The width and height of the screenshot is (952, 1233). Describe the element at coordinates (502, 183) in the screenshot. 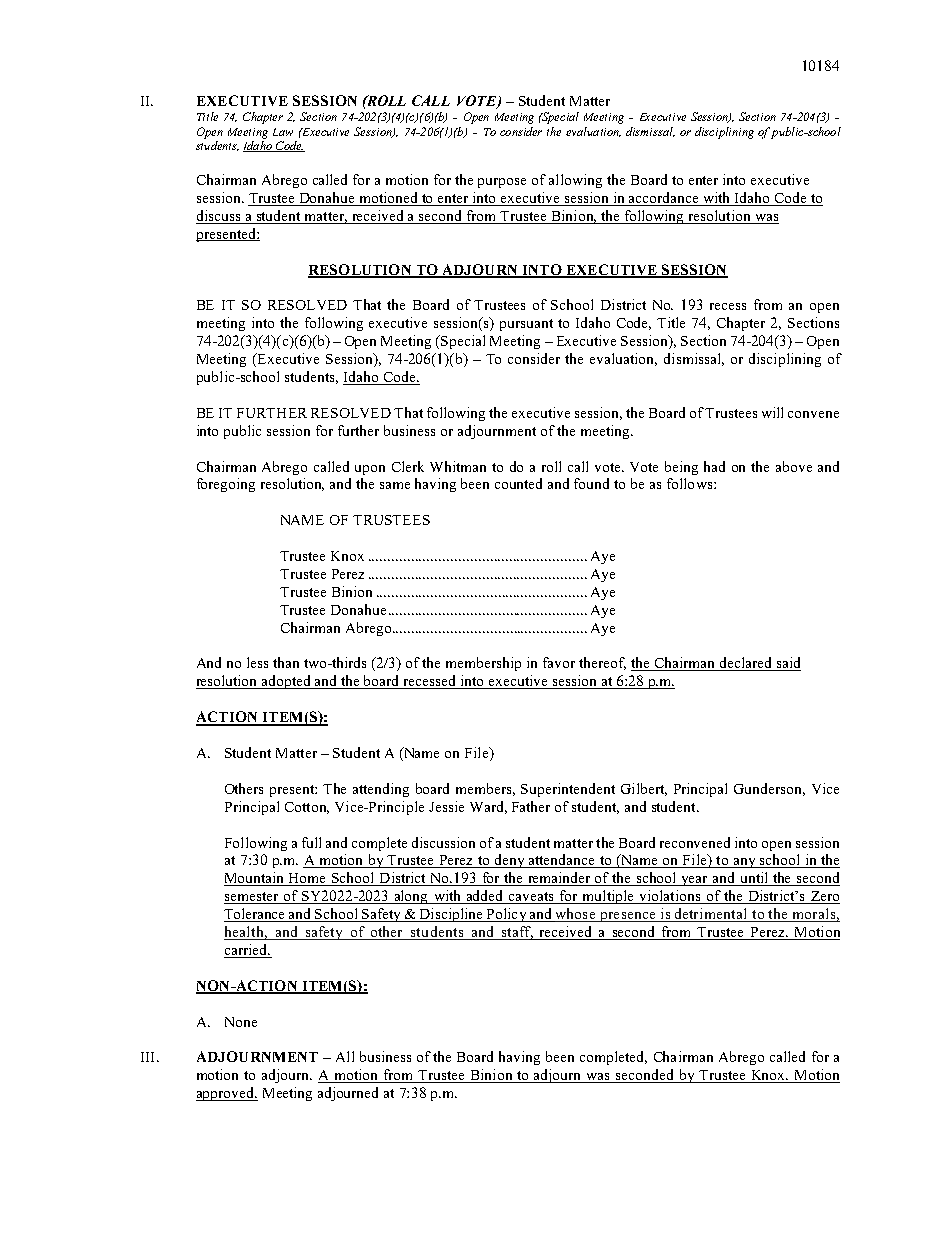

I see `purpose` at that location.
